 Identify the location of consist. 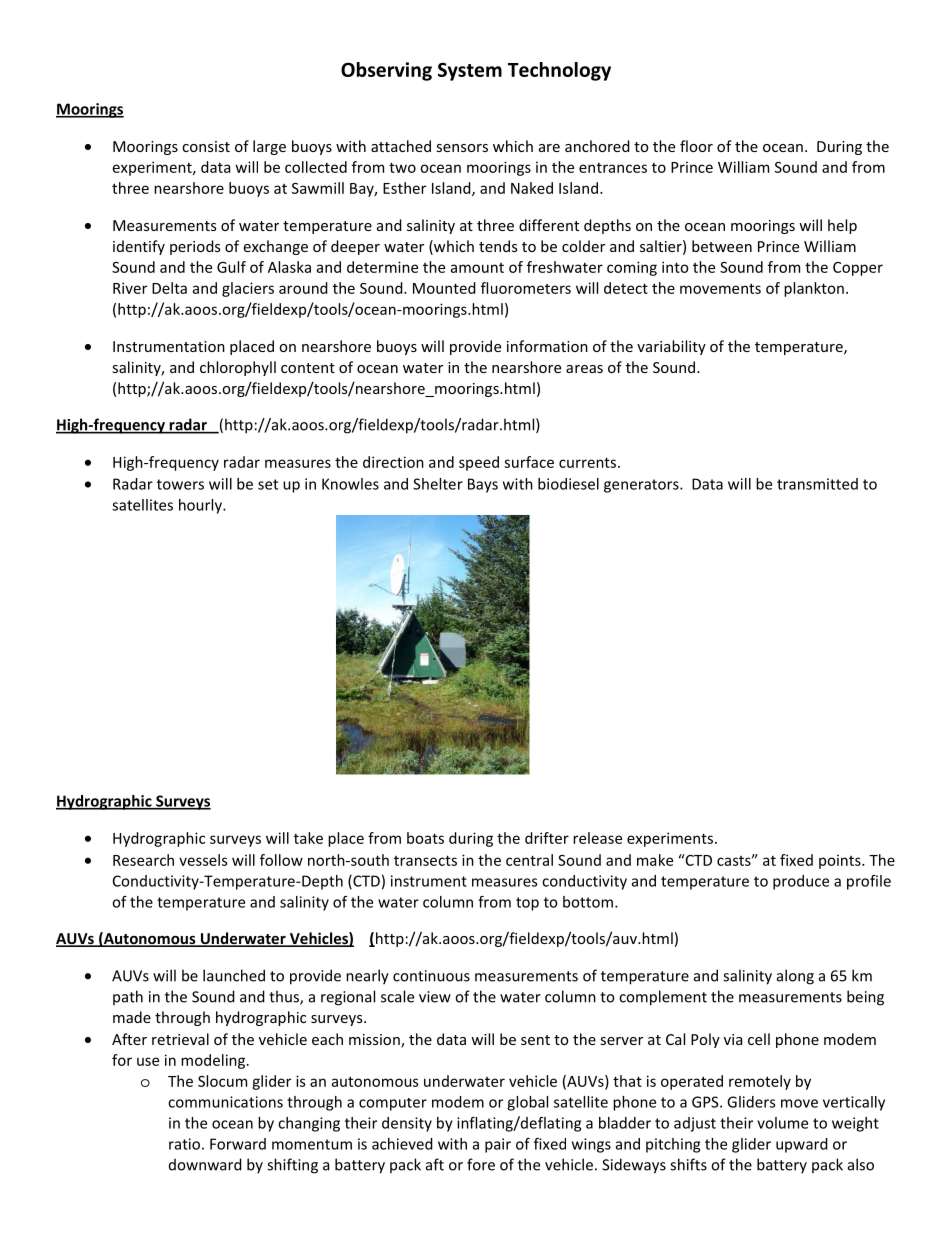
(206, 146).
